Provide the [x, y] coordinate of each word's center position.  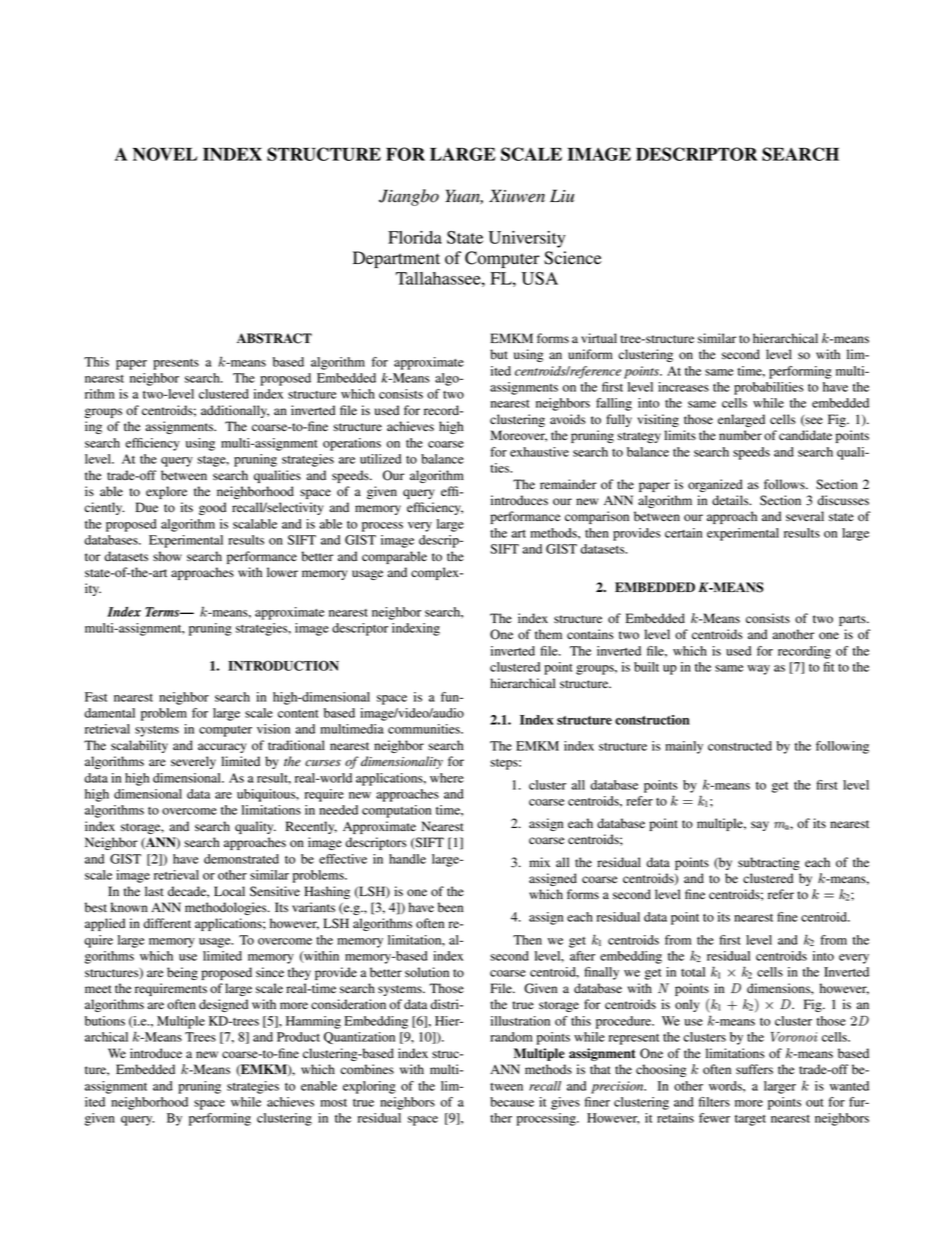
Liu [562, 196]
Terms [163, 612]
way [758, 670]
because [512, 1102]
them [548, 634]
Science [573, 258]
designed [223, 1005]
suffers [754, 1069]
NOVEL [165, 154]
